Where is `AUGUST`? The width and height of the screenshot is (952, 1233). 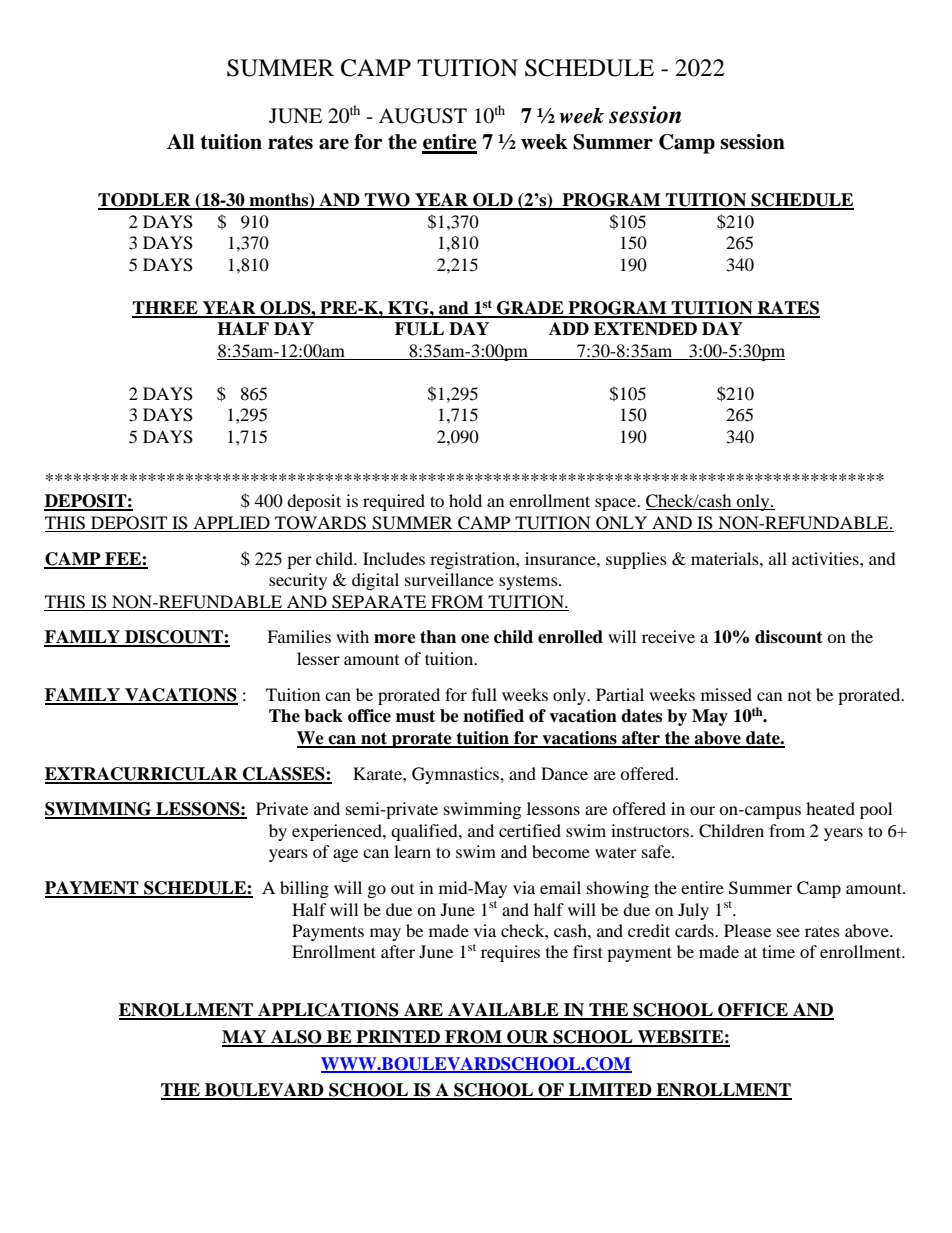
AUGUST is located at coordinates (423, 116).
